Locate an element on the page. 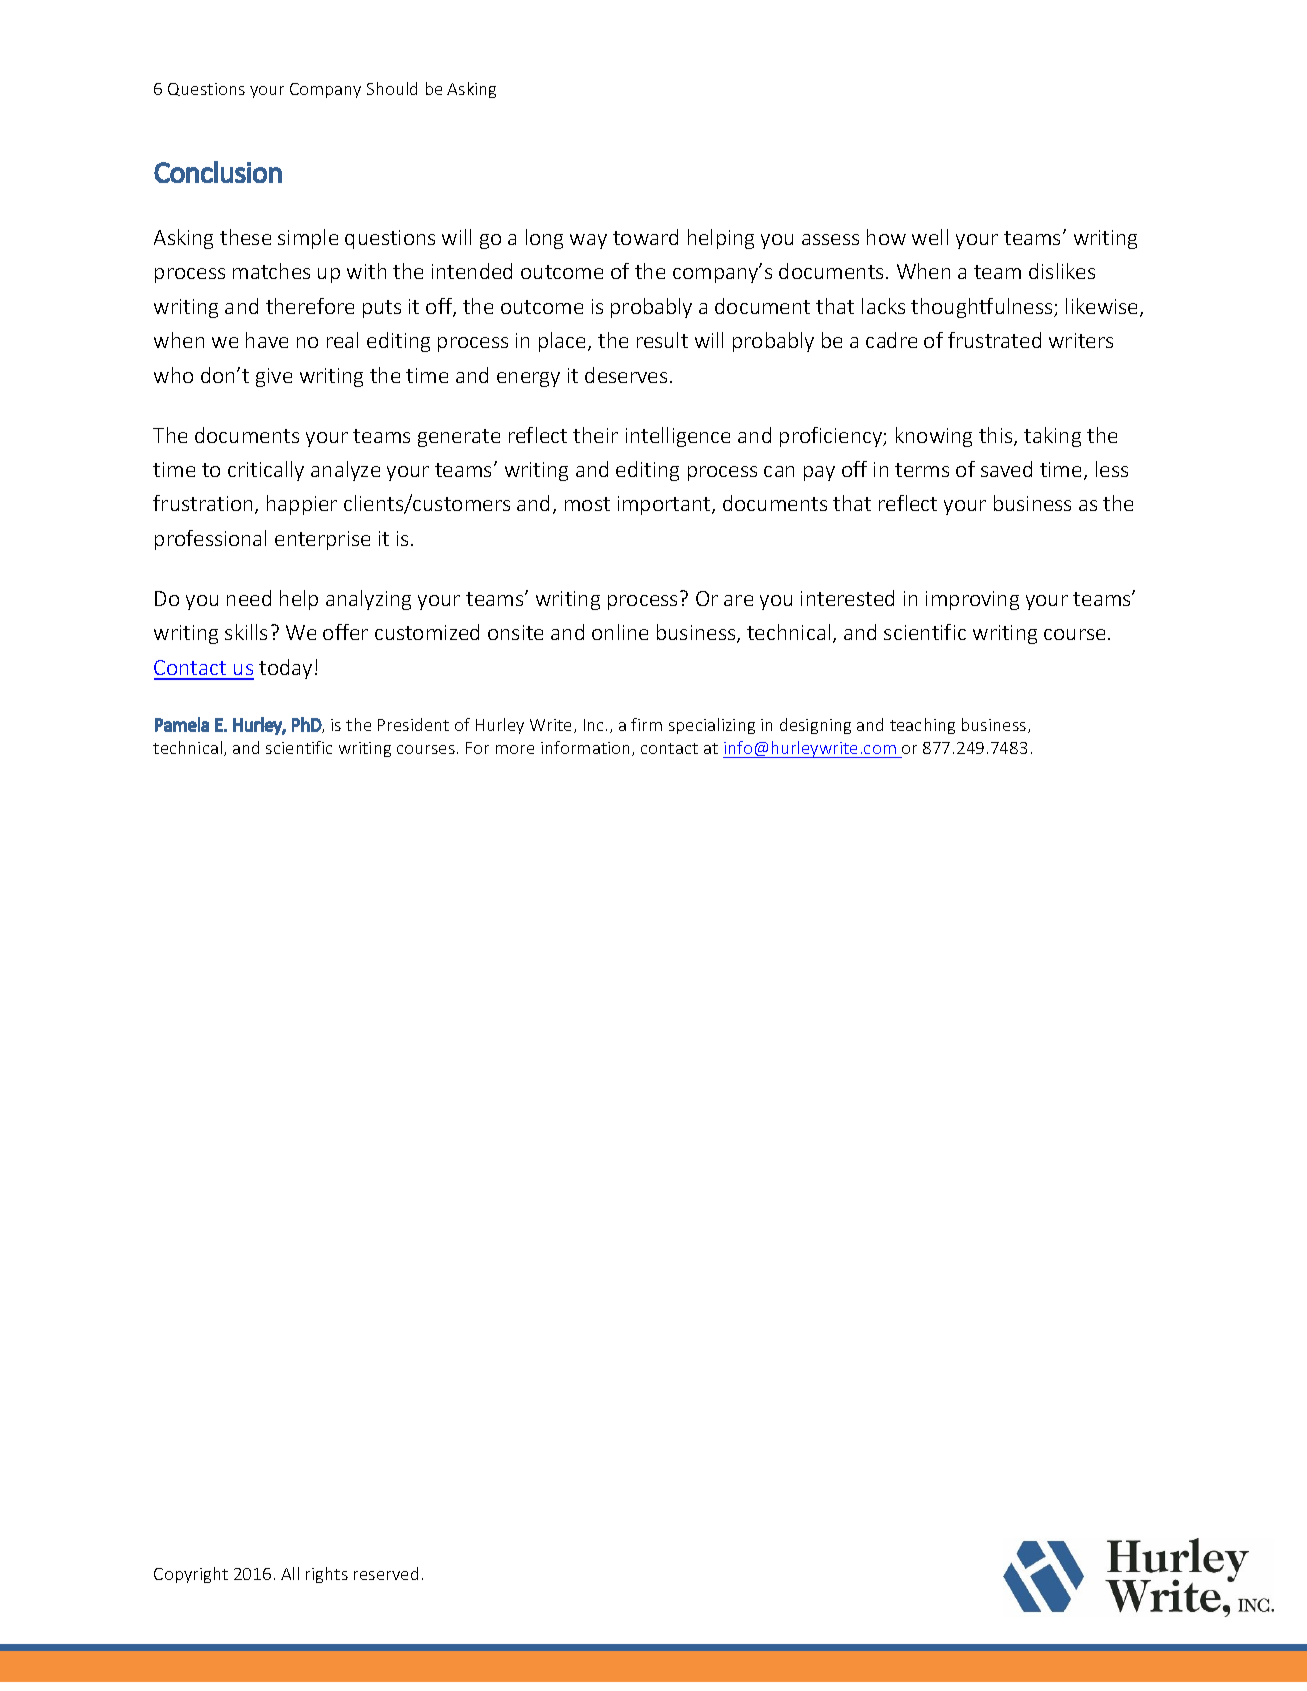 The width and height of the page is (1307, 1691). teaching is located at coordinates (922, 726).
